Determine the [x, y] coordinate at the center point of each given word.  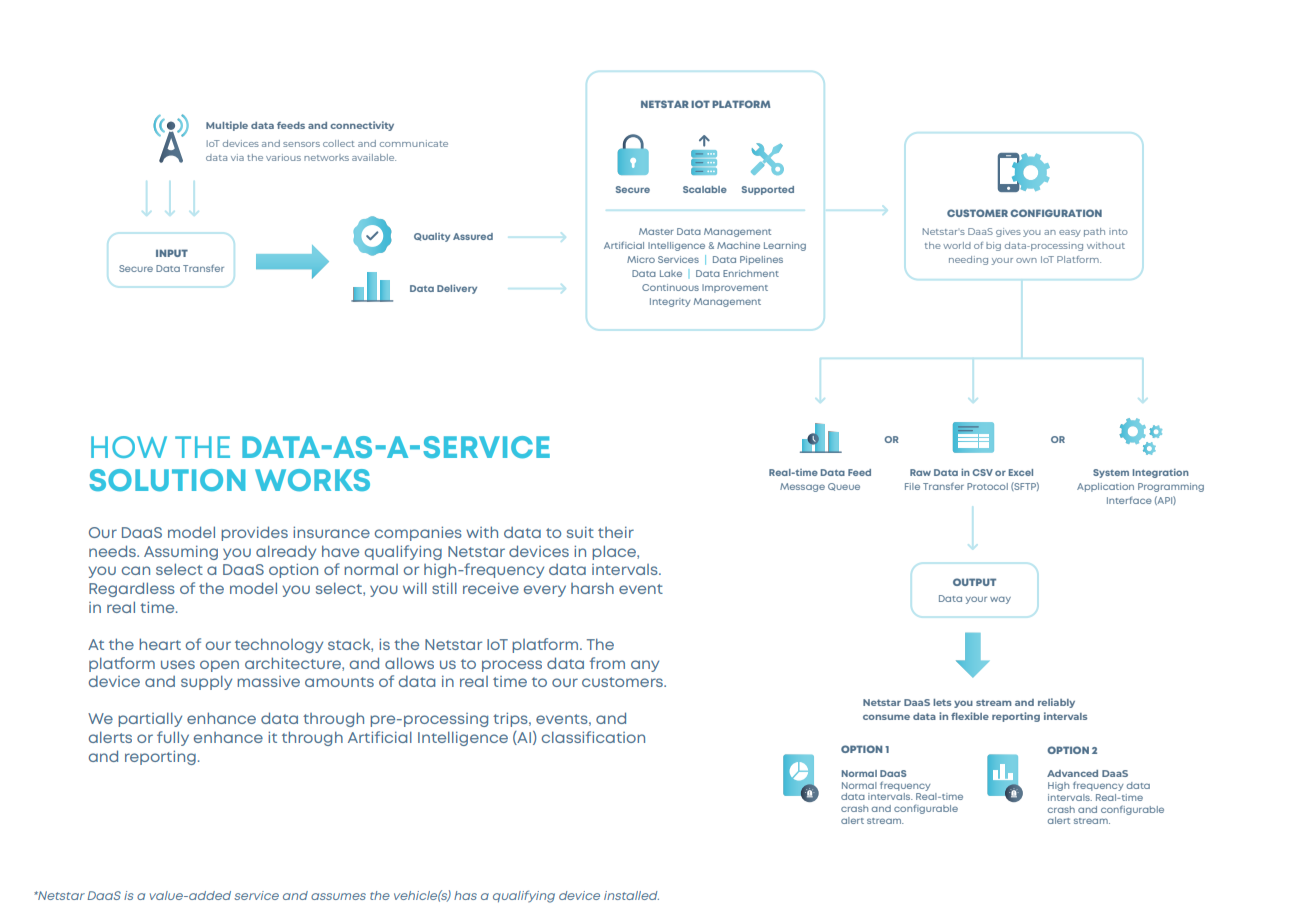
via [237, 157]
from [607, 663]
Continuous [670, 287]
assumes [338, 896]
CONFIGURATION [1056, 213]
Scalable [705, 189]
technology [279, 645]
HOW [129, 447]
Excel [1021, 472]
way [1000, 600]
